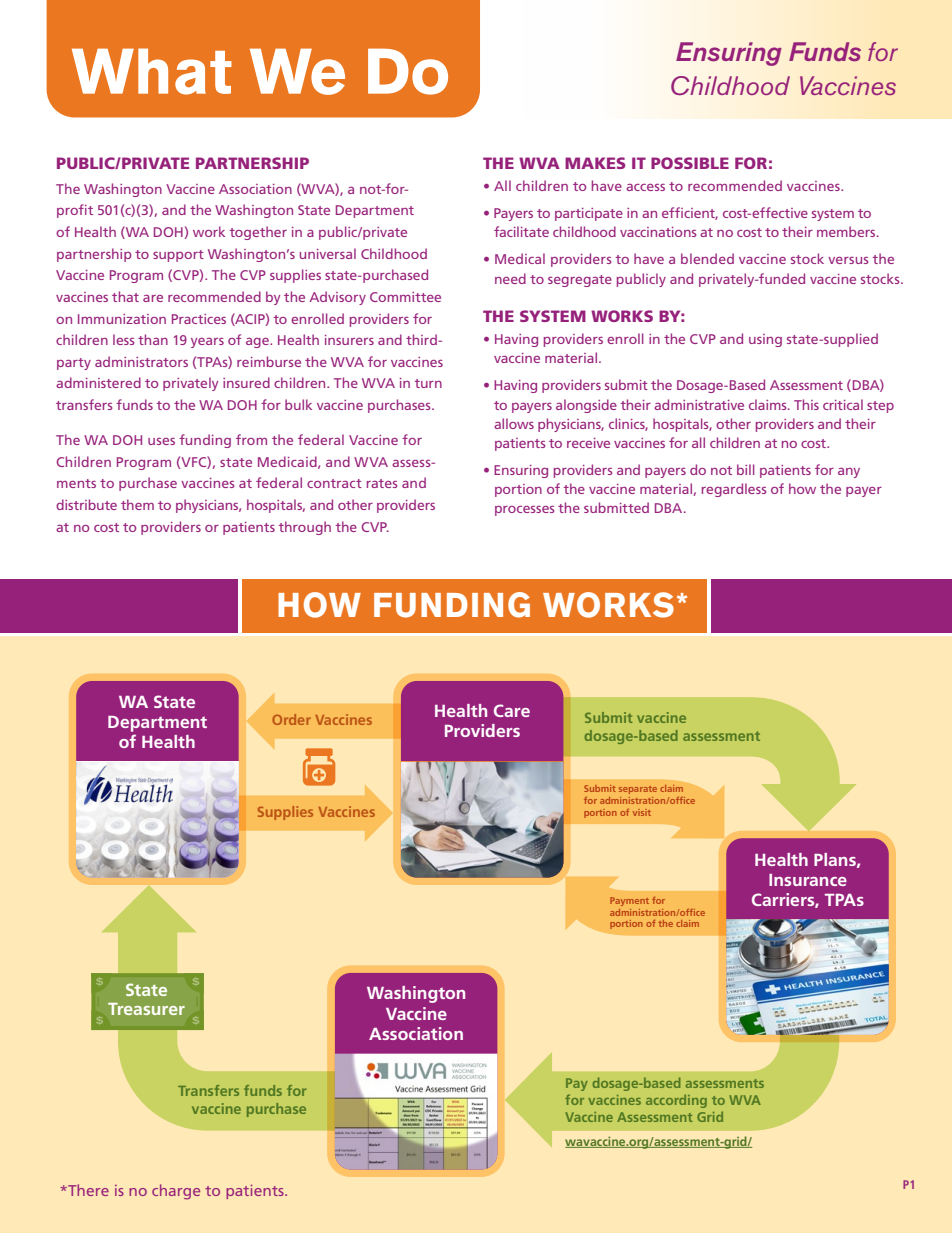 The height and width of the document is (1233, 952). Describe the element at coordinates (146, 1009) in the document. I see `Treasurer` at that location.
